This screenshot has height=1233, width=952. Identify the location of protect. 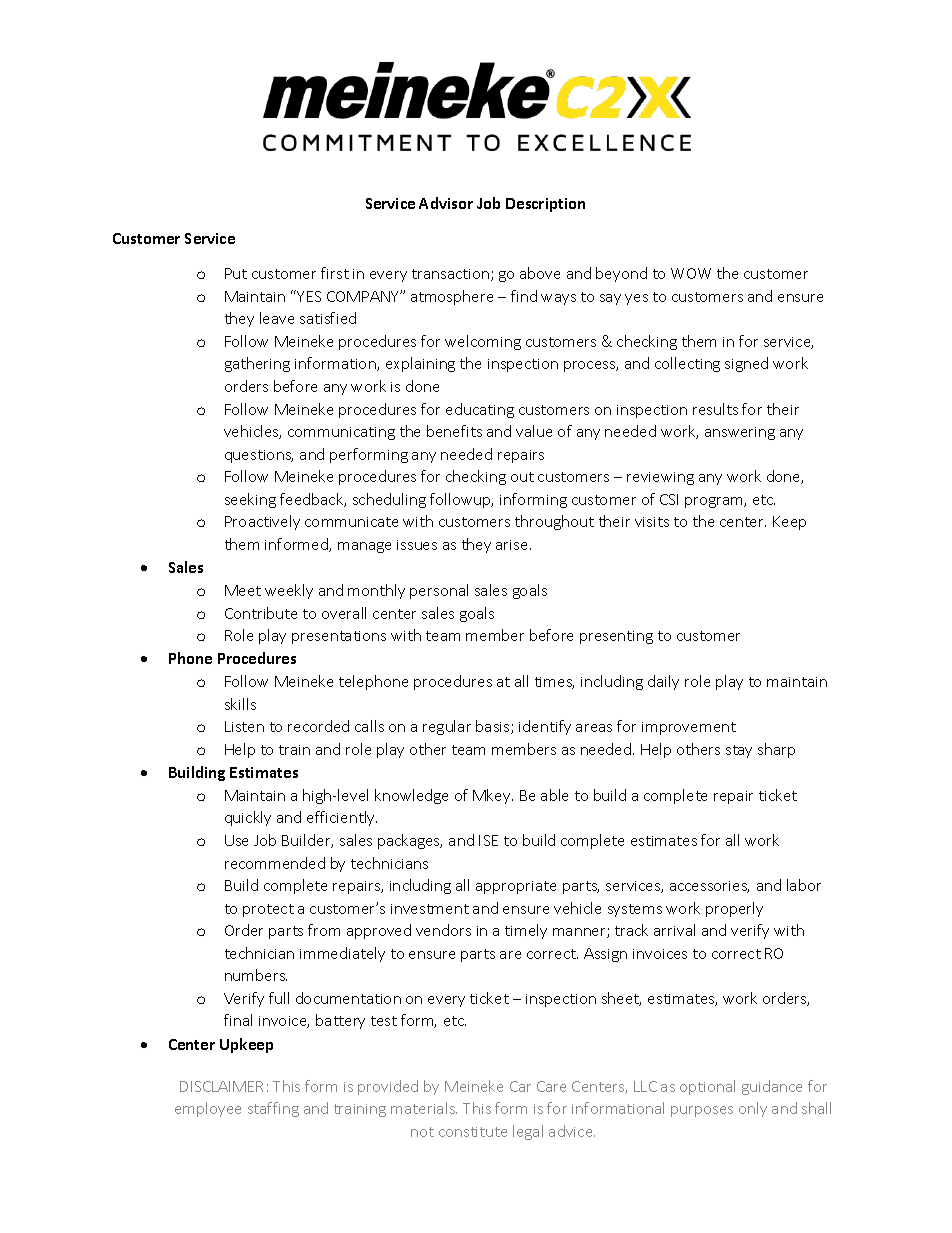
(268, 910).
